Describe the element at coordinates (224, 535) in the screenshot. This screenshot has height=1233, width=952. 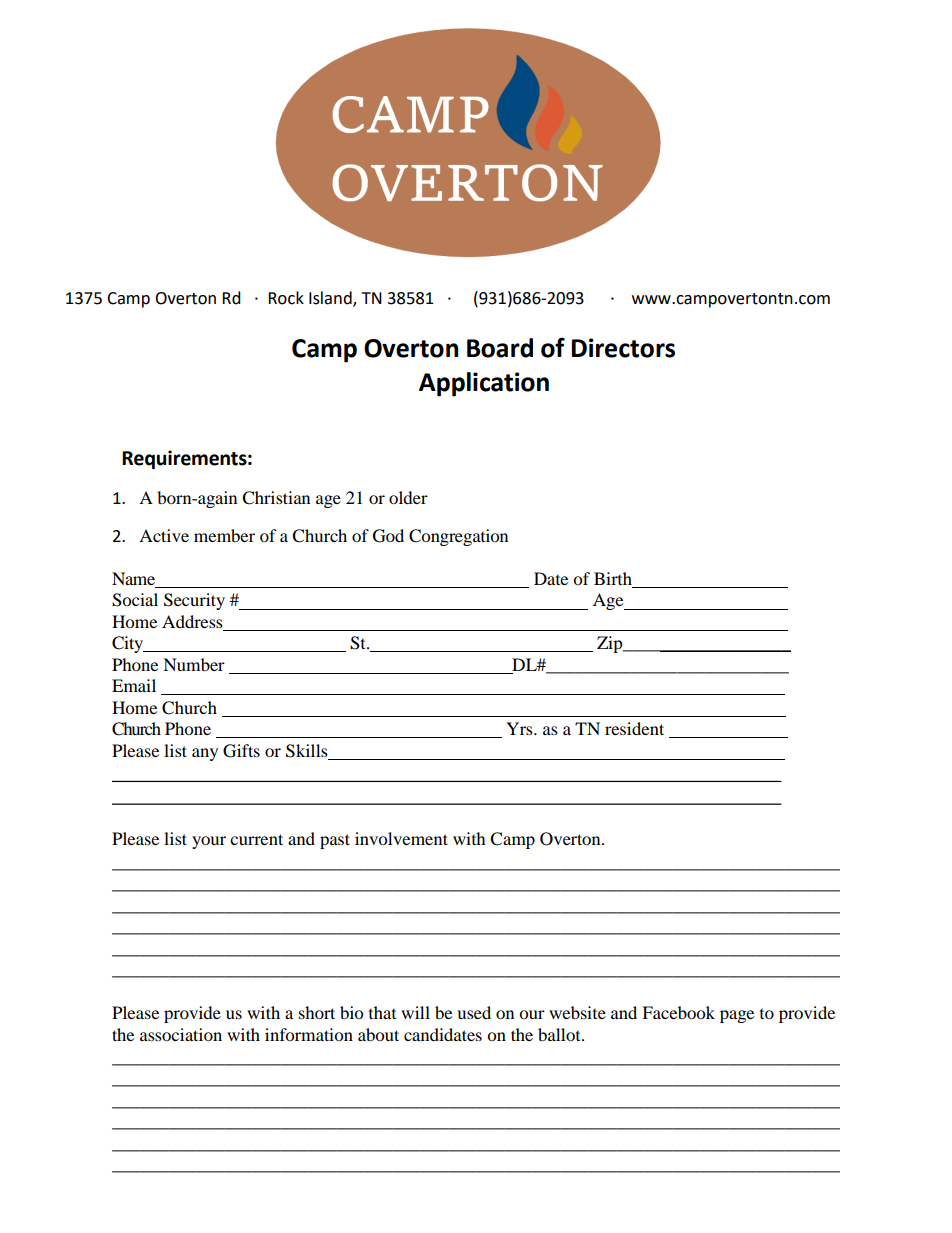
I see `member` at that location.
